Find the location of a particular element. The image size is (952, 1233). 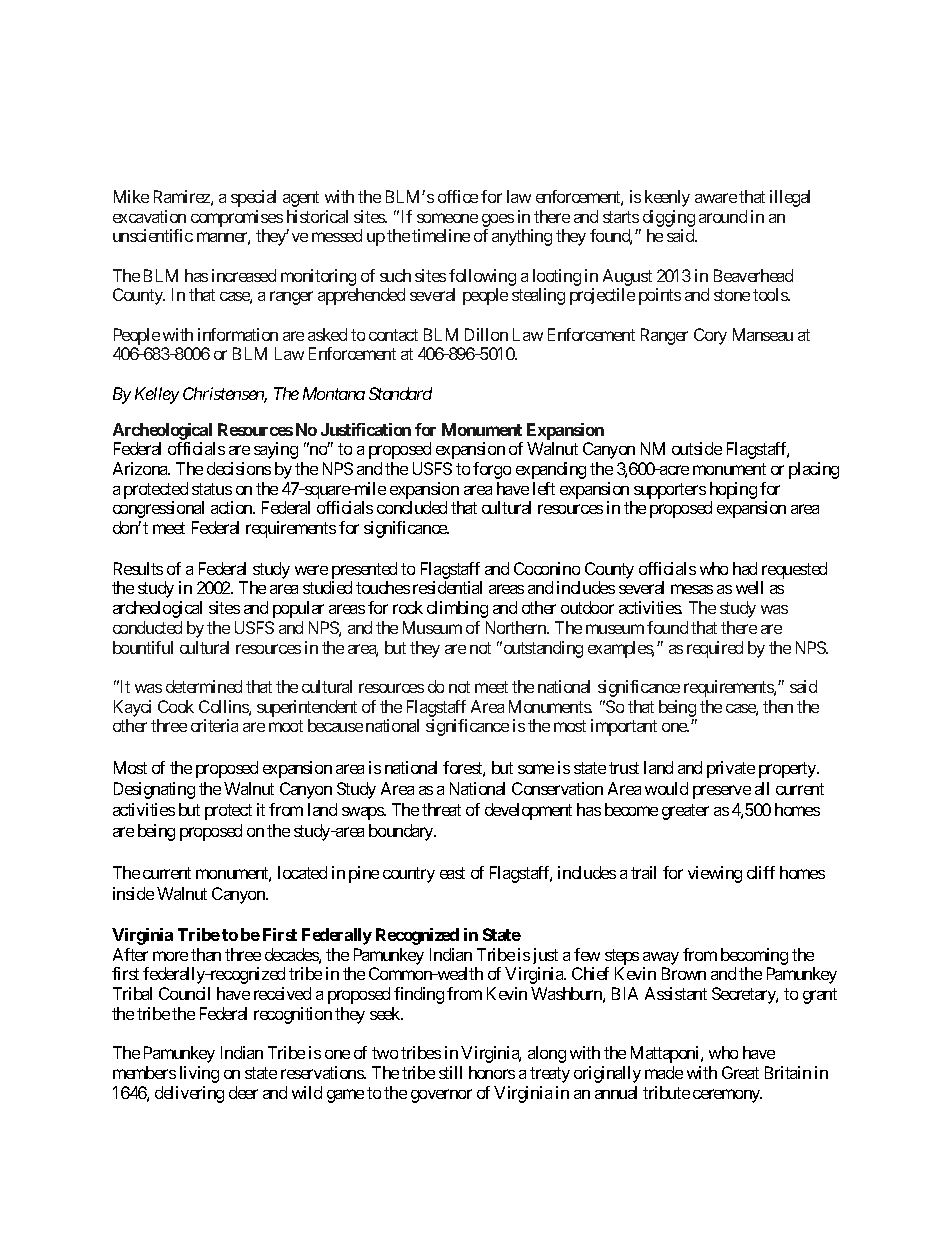

Designating is located at coordinates (154, 790).
